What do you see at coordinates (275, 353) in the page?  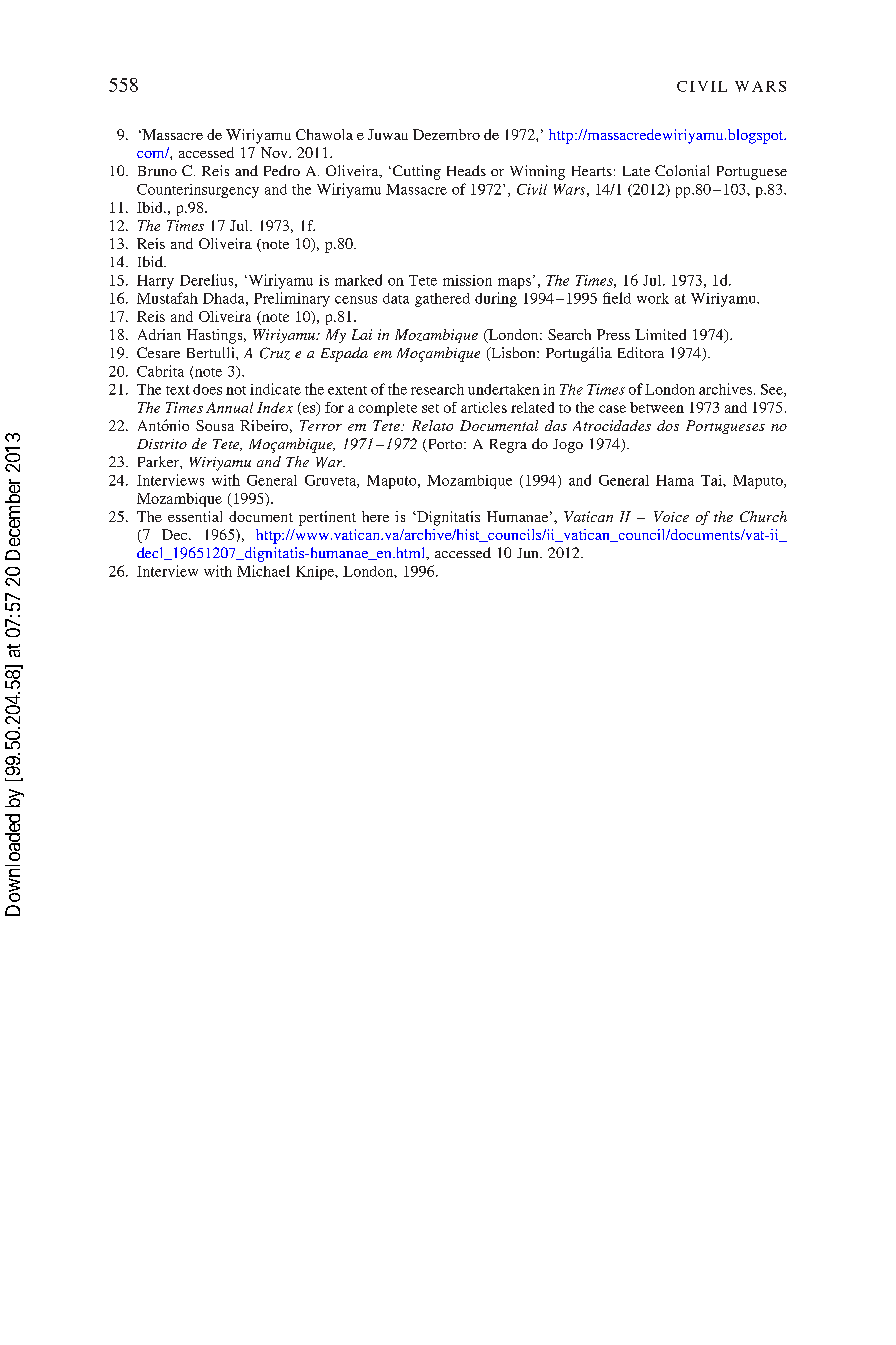 I see `Cruz` at bounding box center [275, 353].
